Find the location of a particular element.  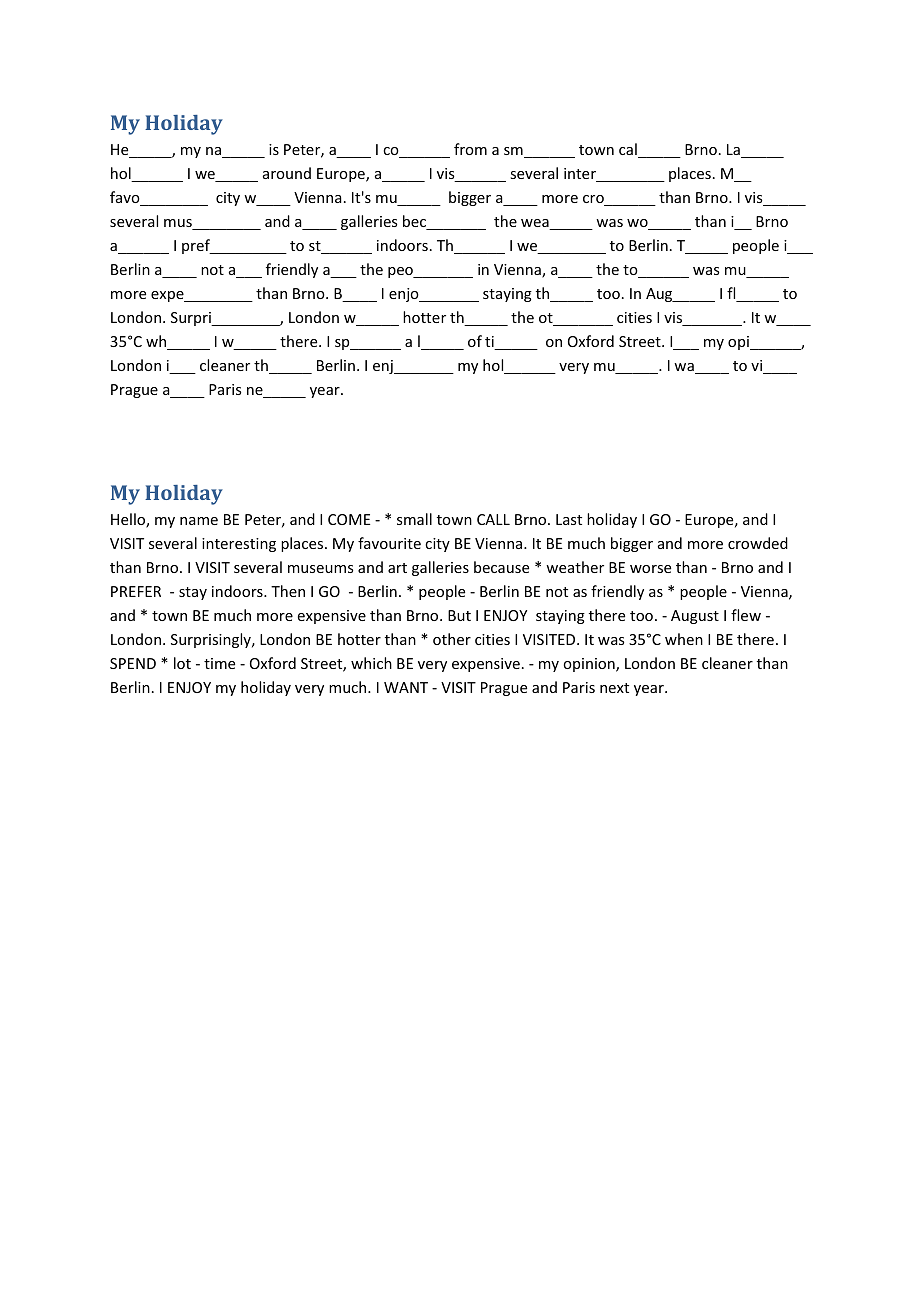

crowded is located at coordinates (758, 543).
